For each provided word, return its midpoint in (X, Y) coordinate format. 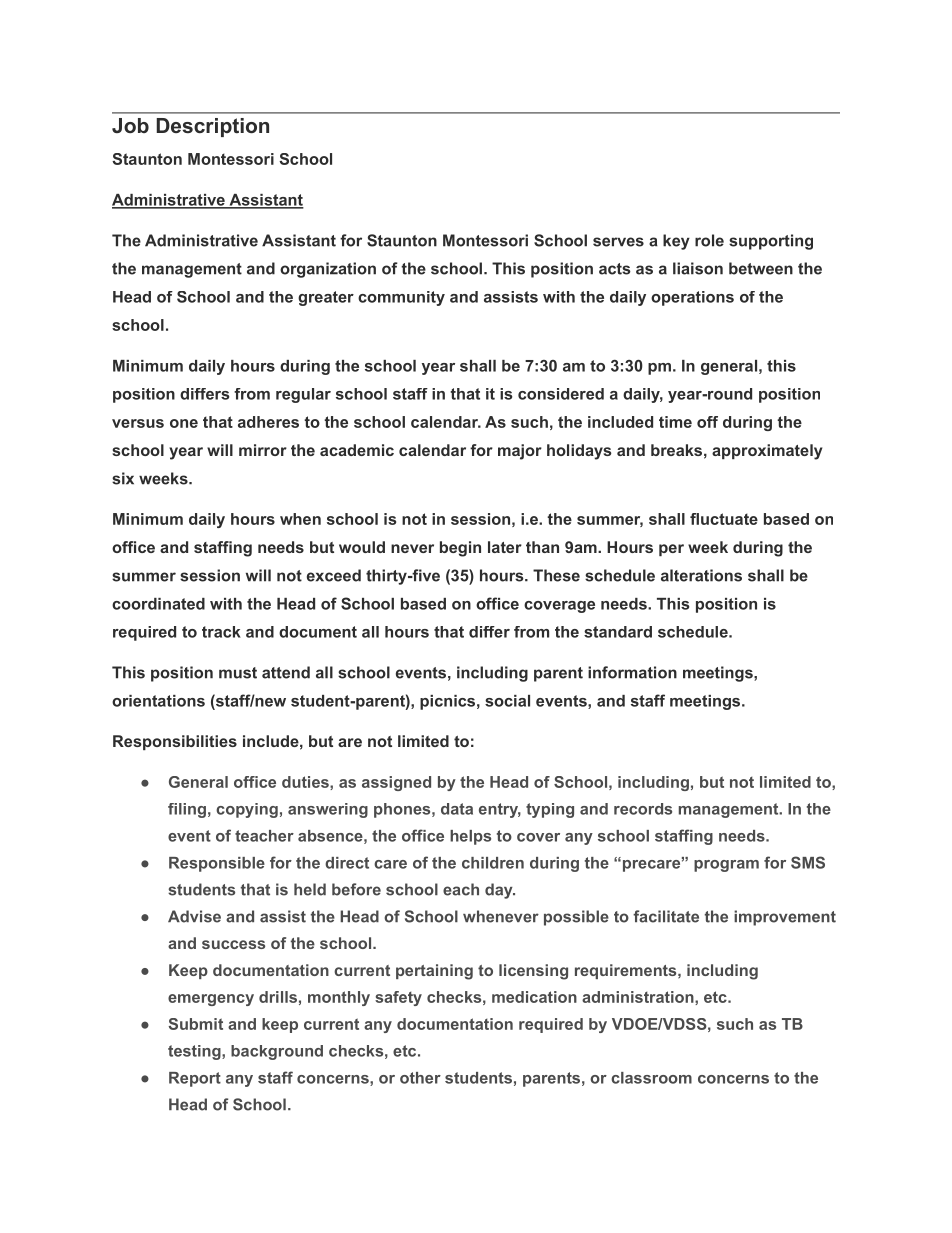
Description (212, 127)
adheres (268, 422)
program (726, 866)
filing (187, 810)
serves (618, 242)
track (221, 632)
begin (460, 549)
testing (195, 1052)
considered (561, 394)
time (675, 422)
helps (470, 837)
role (709, 240)
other (420, 1078)
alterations (701, 575)
